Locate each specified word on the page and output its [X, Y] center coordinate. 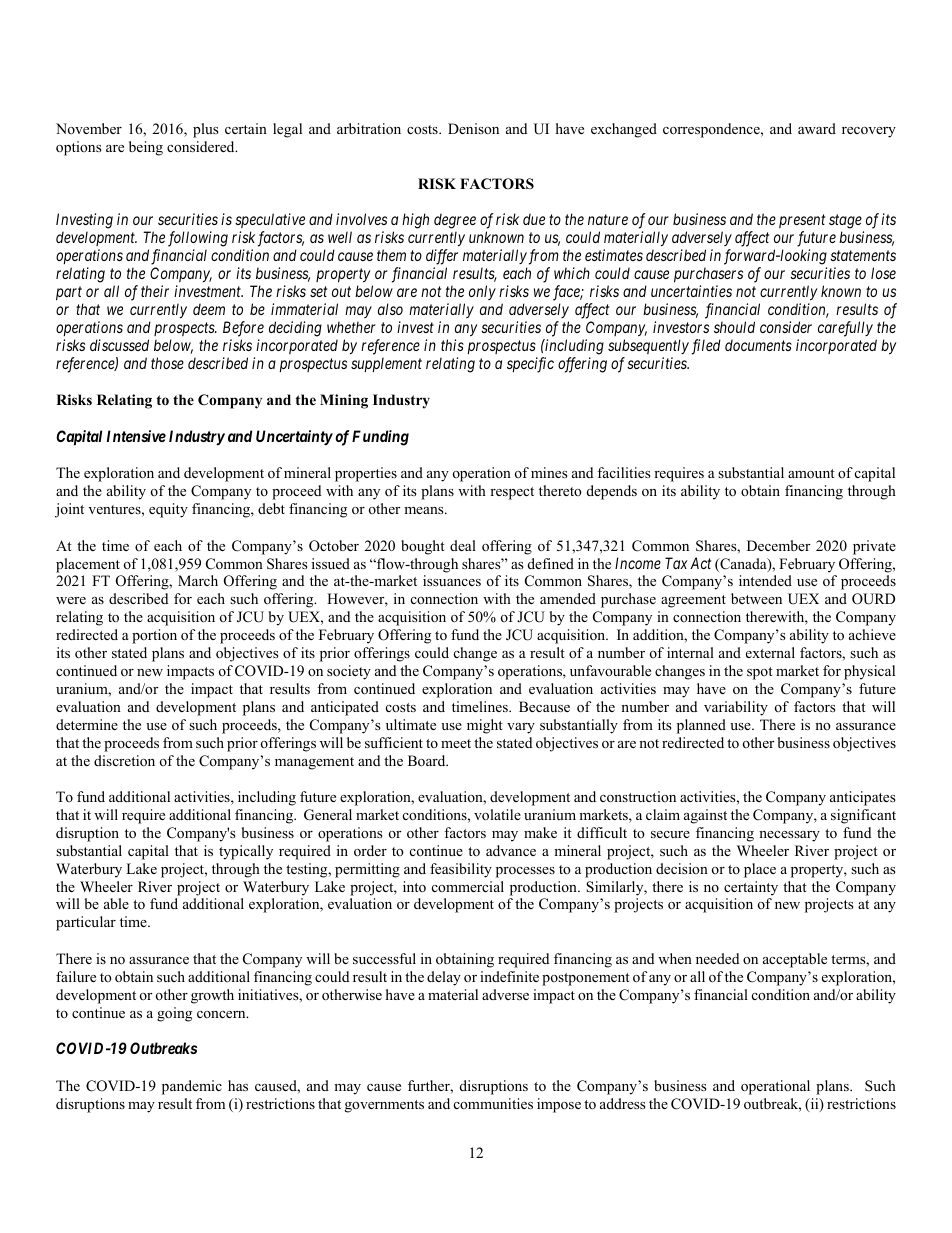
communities [493, 1103]
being [146, 148]
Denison [473, 128]
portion [154, 636]
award [817, 128]
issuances [452, 580]
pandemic [192, 1087]
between [756, 598]
